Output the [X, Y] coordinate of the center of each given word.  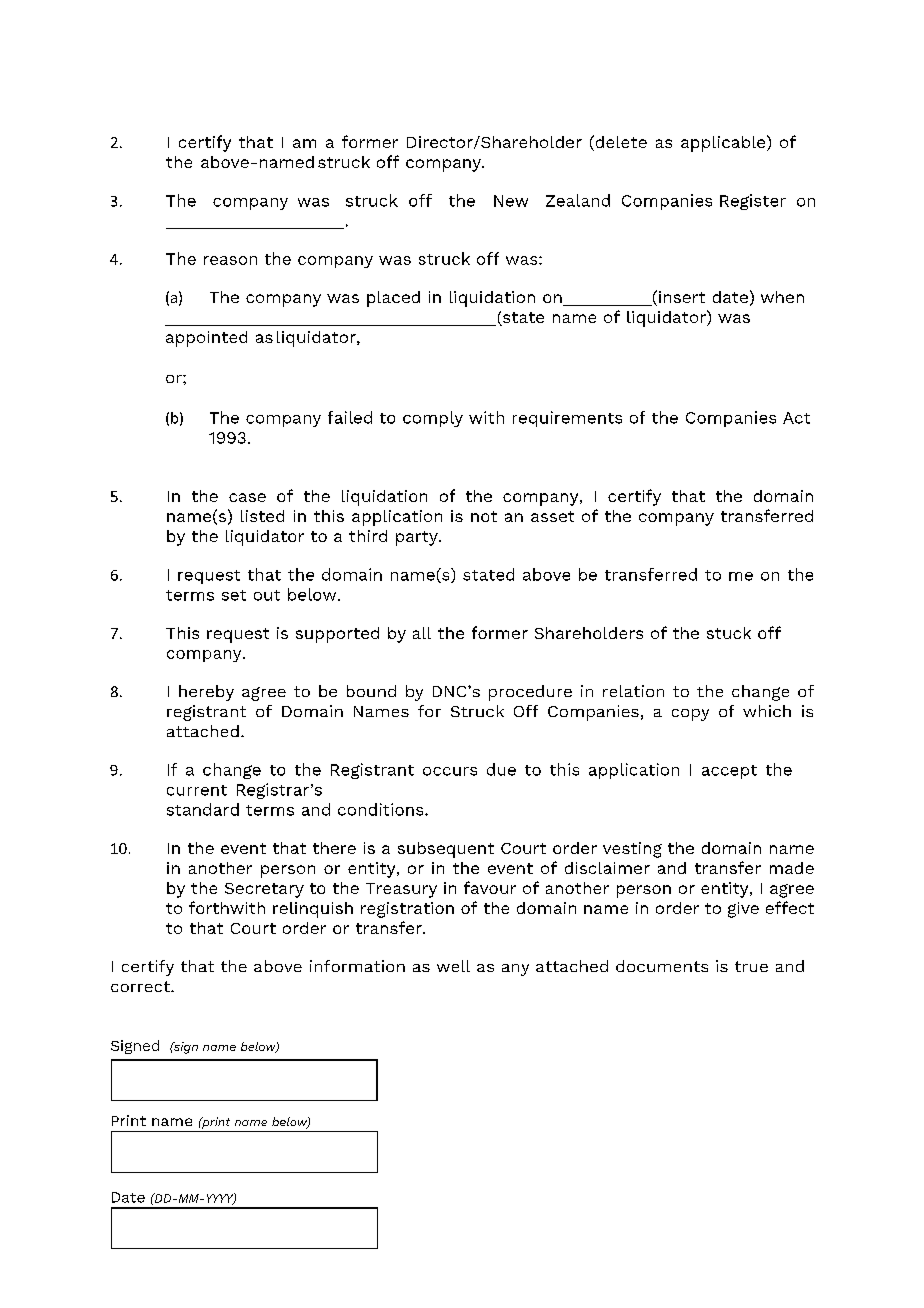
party [418, 538]
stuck [729, 633]
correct [141, 986]
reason [230, 260]
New [511, 201]
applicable [724, 143]
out [267, 595]
